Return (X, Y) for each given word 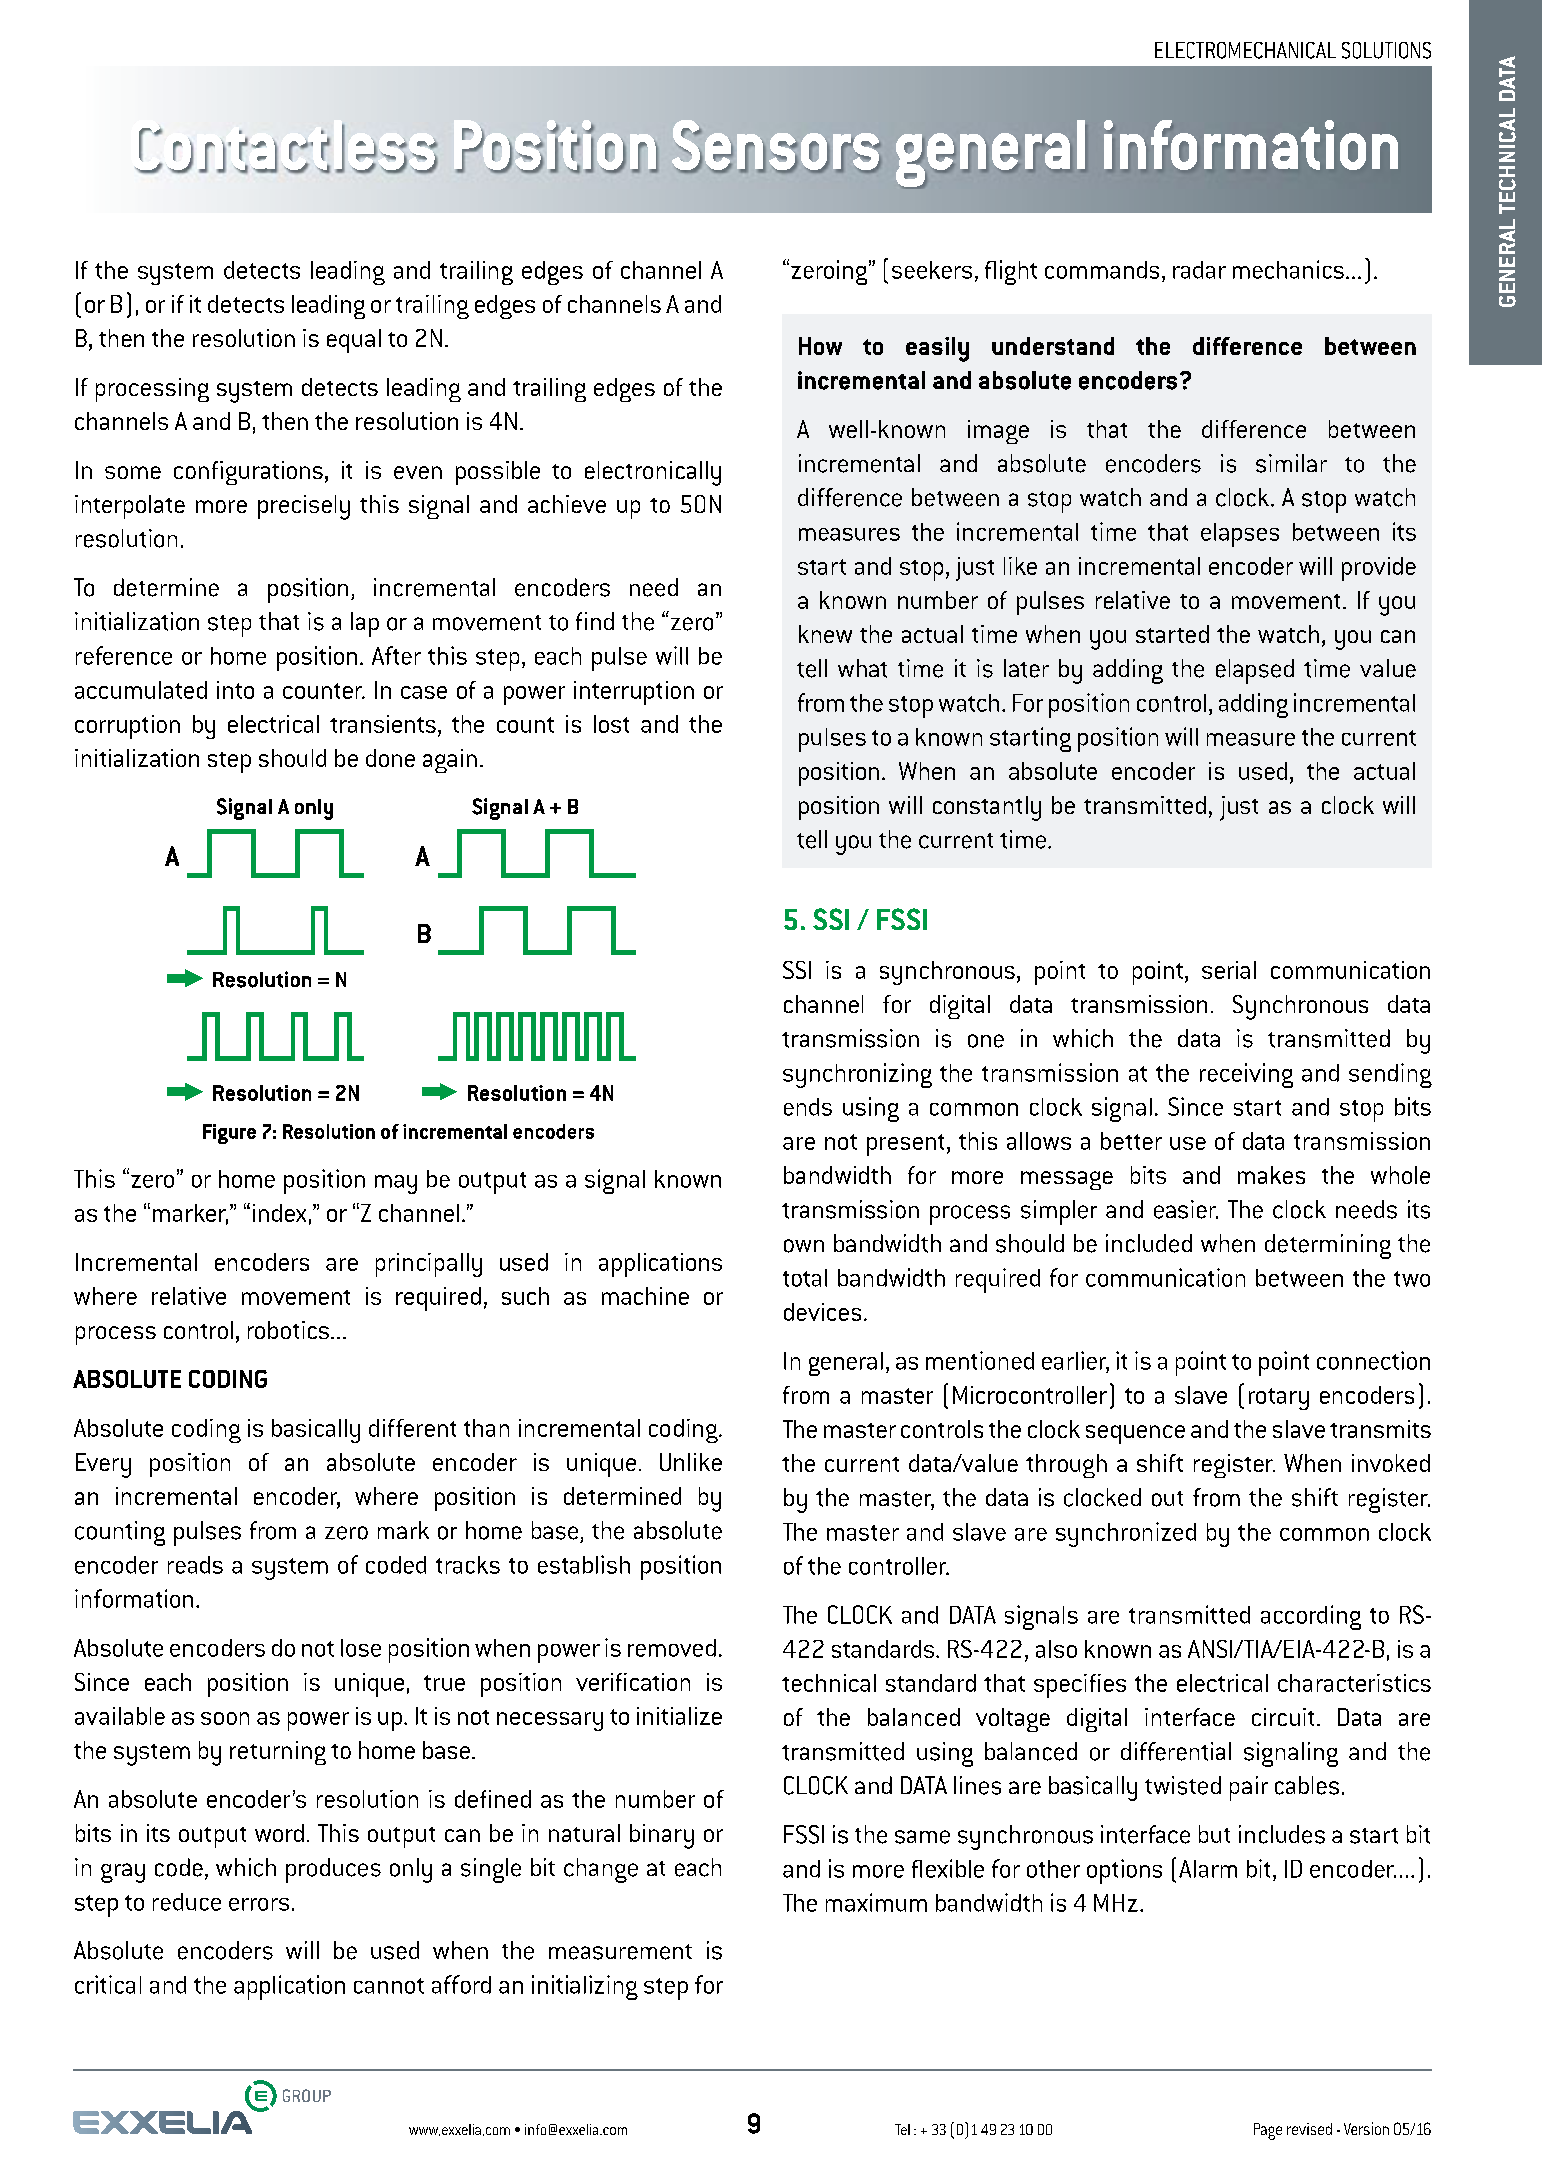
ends (808, 1107)
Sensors (776, 146)
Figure (229, 1134)
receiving (1246, 1075)
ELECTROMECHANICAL (1245, 50)
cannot (389, 1986)
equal (354, 341)
